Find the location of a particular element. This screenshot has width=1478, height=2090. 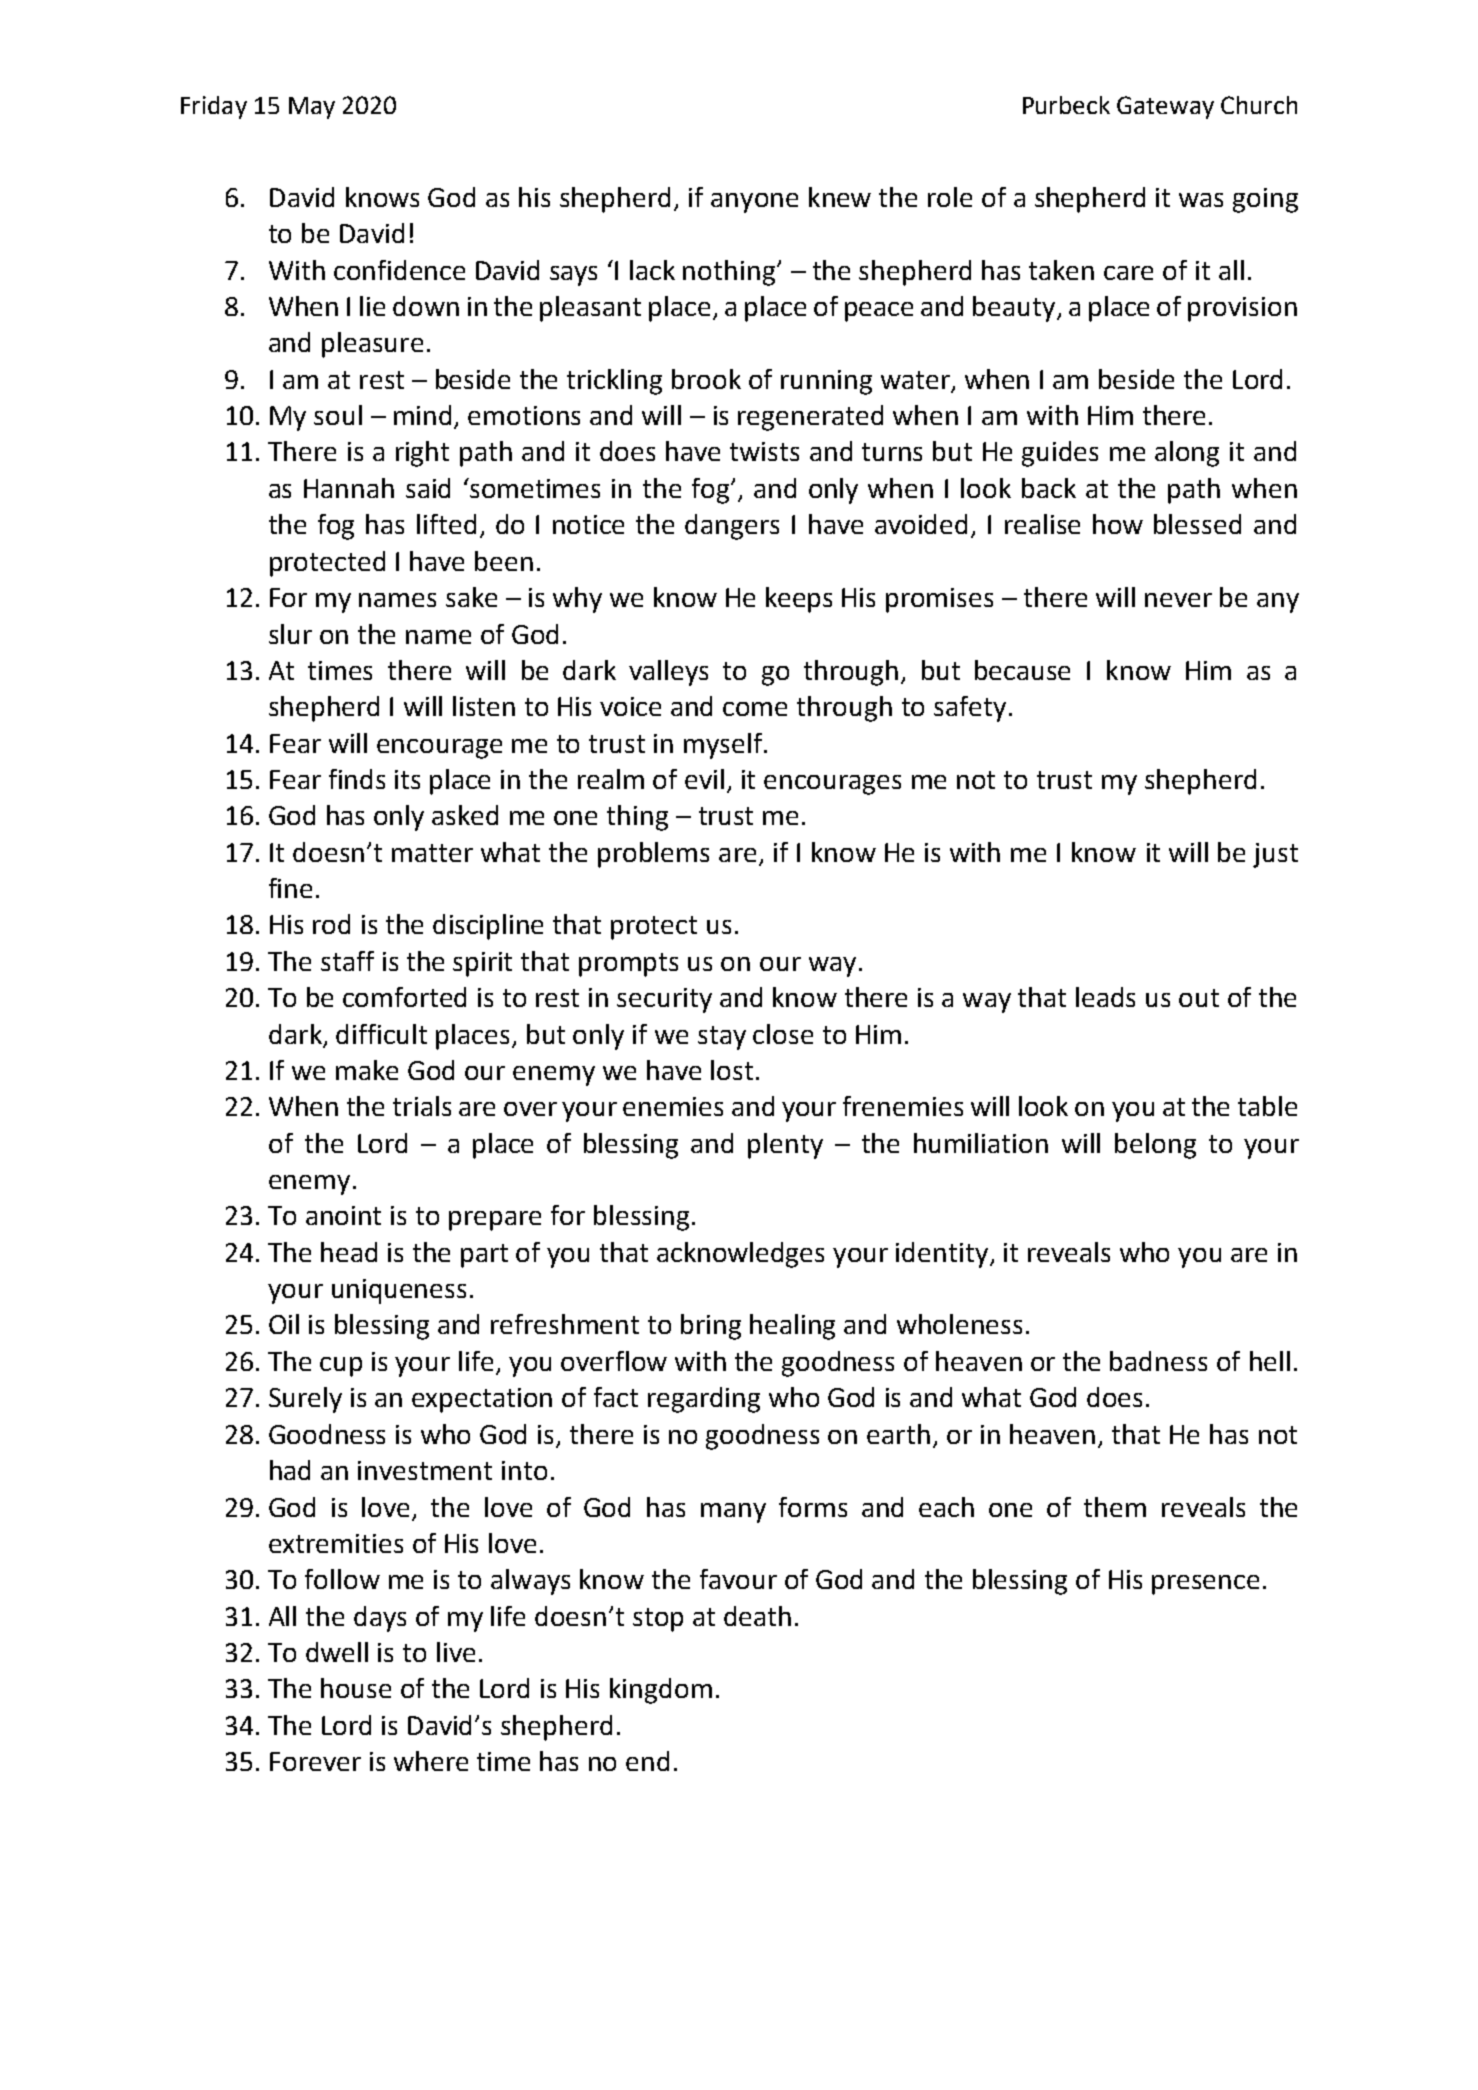

Gateway is located at coordinates (1165, 107).
